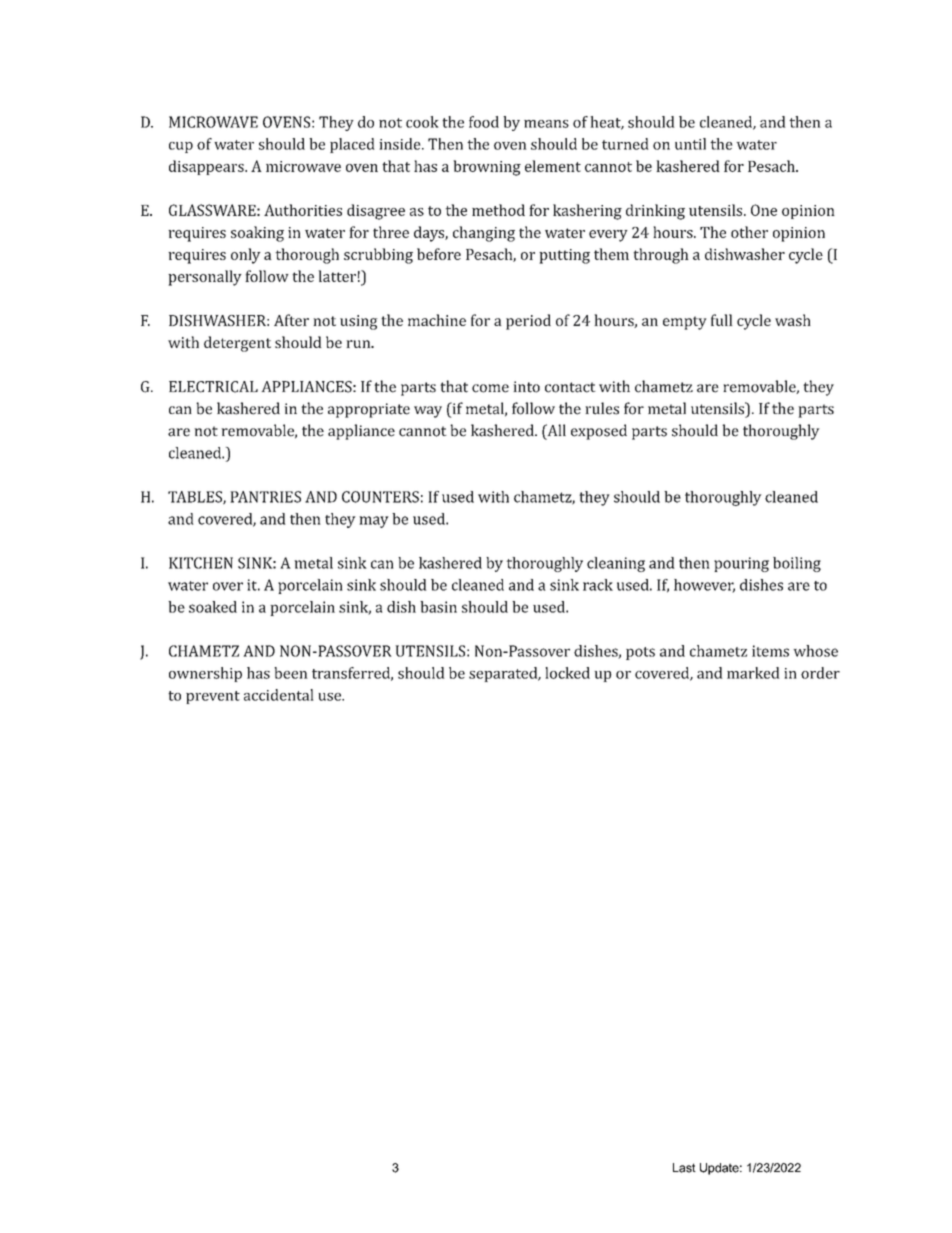 This document has width=952, height=1233. Describe the element at coordinates (279, 695) in the document. I see `accidental` at that location.
